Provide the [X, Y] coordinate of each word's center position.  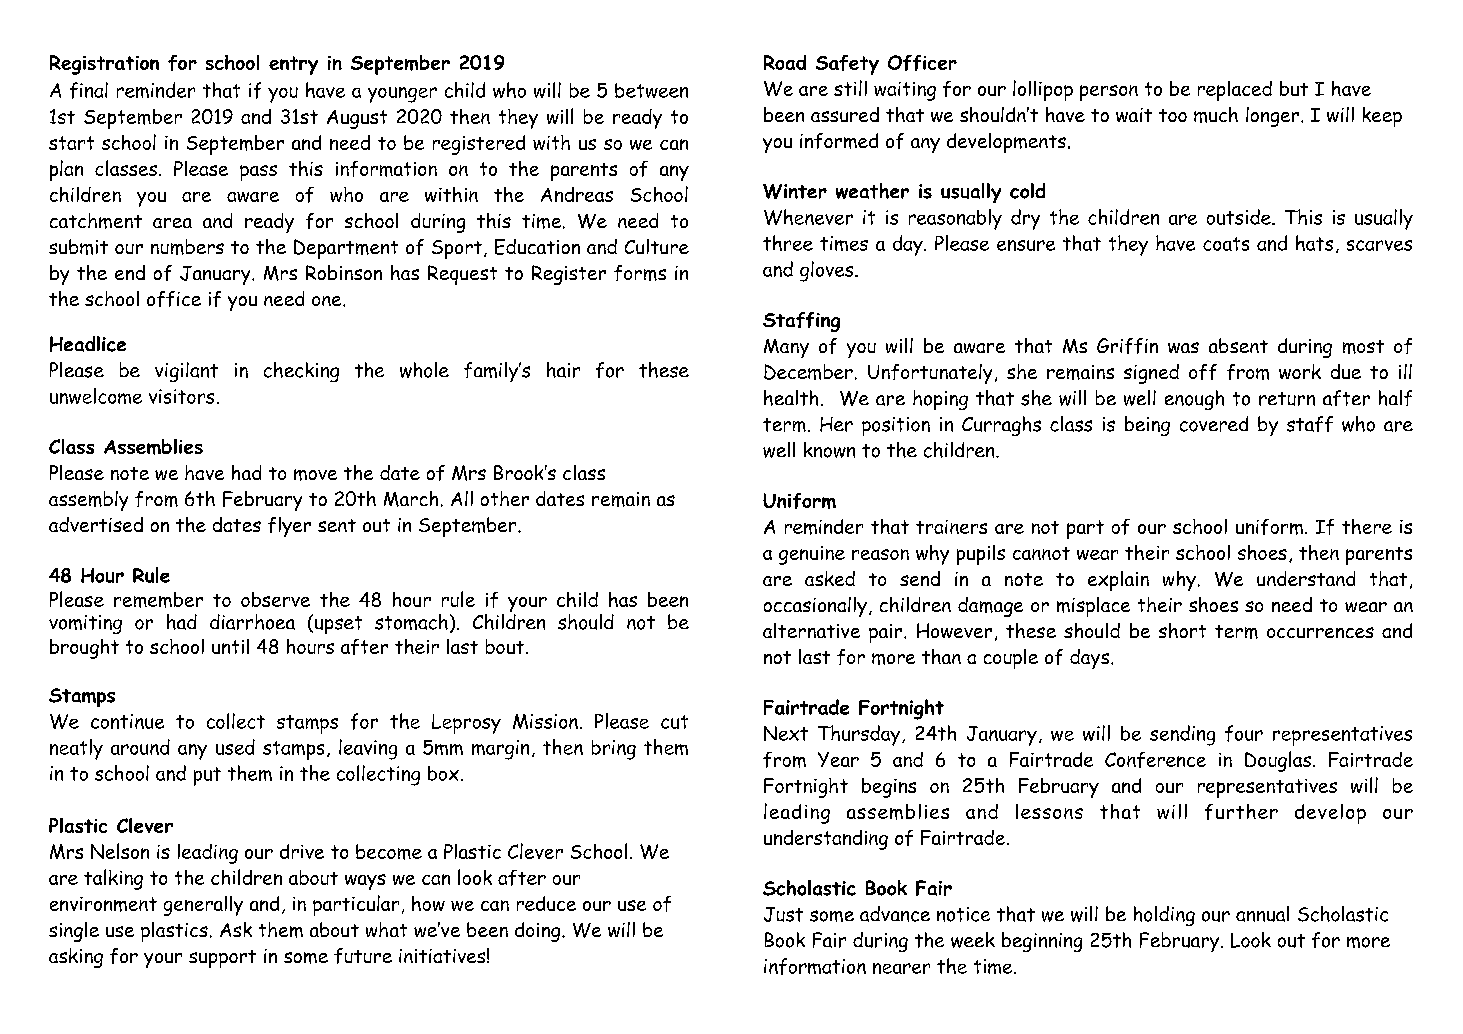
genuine [812, 555]
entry [293, 65]
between [651, 90]
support [222, 959]
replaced [1235, 91]
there [1367, 526]
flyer [289, 527]
